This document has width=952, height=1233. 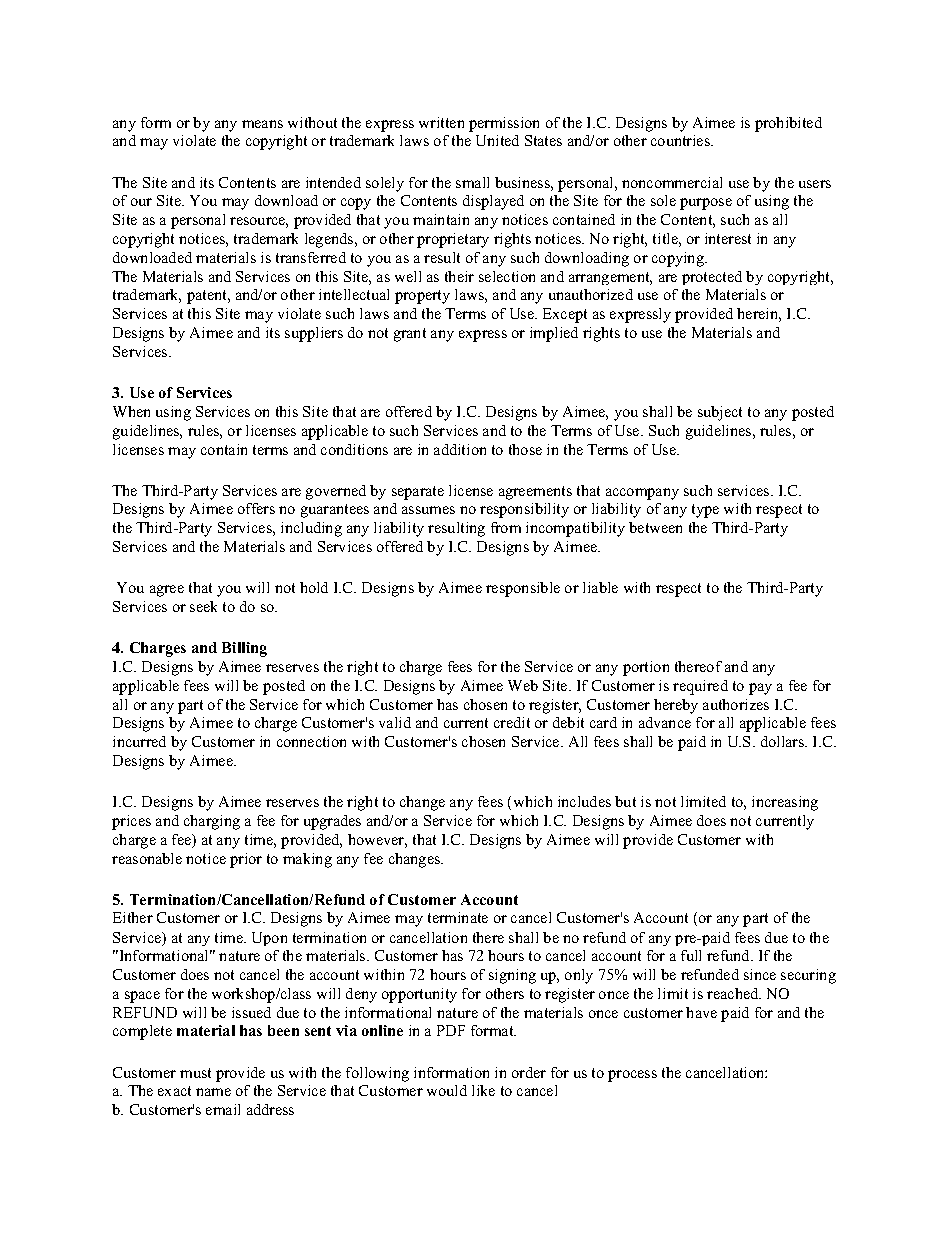 I want to click on United, so click(x=497, y=140).
